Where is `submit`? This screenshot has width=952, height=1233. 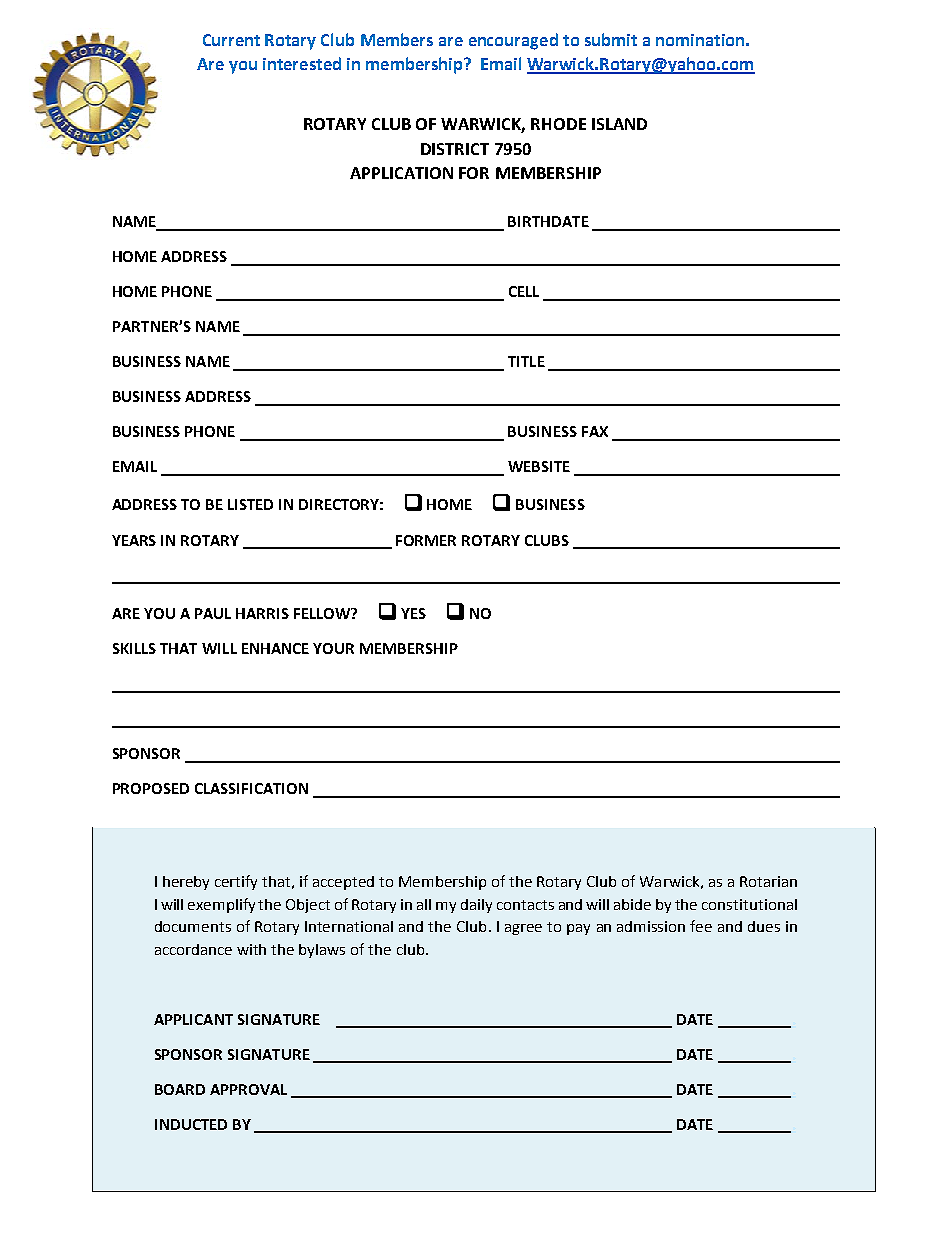 submit is located at coordinates (611, 39).
